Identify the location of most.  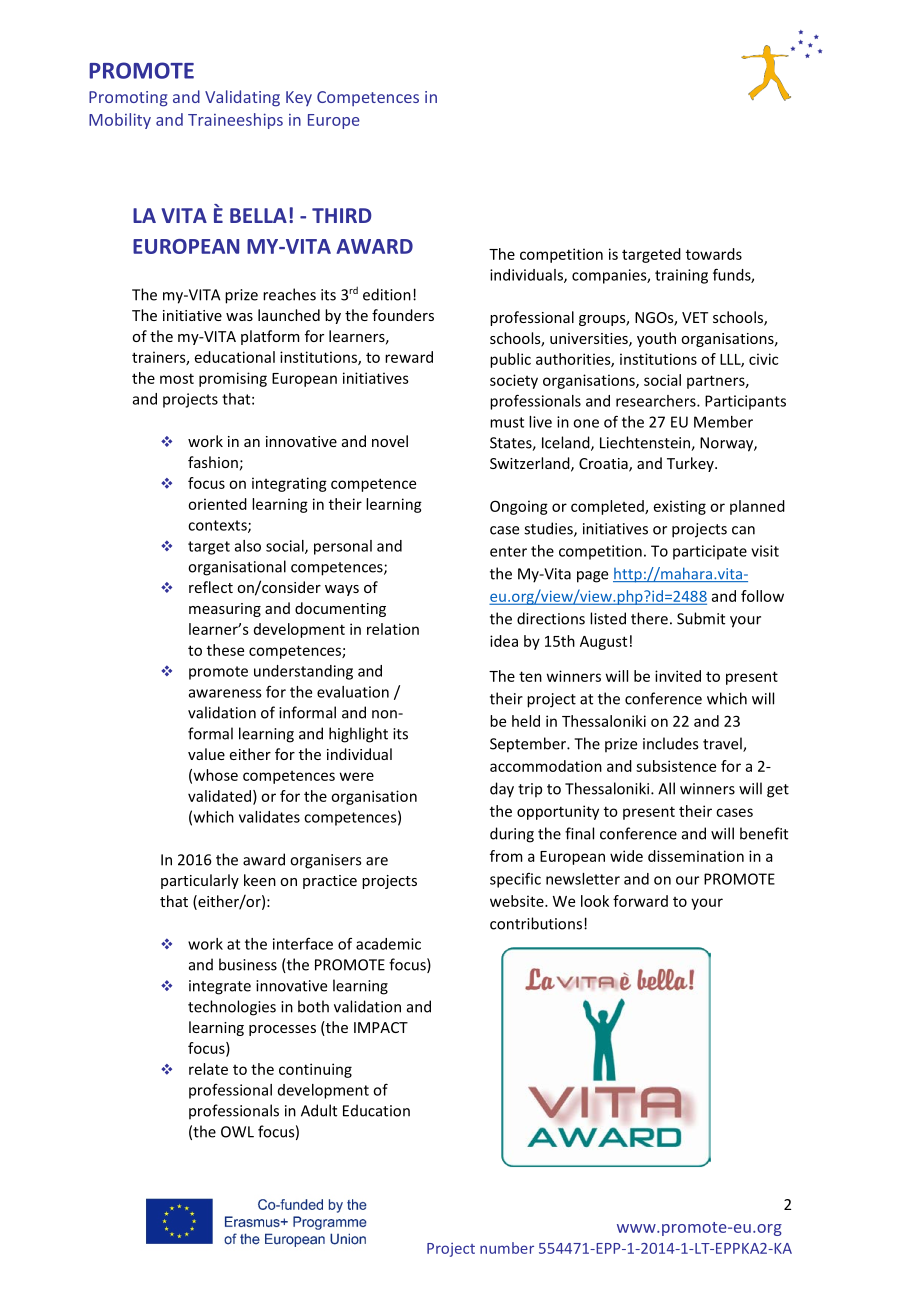
(177, 378).
